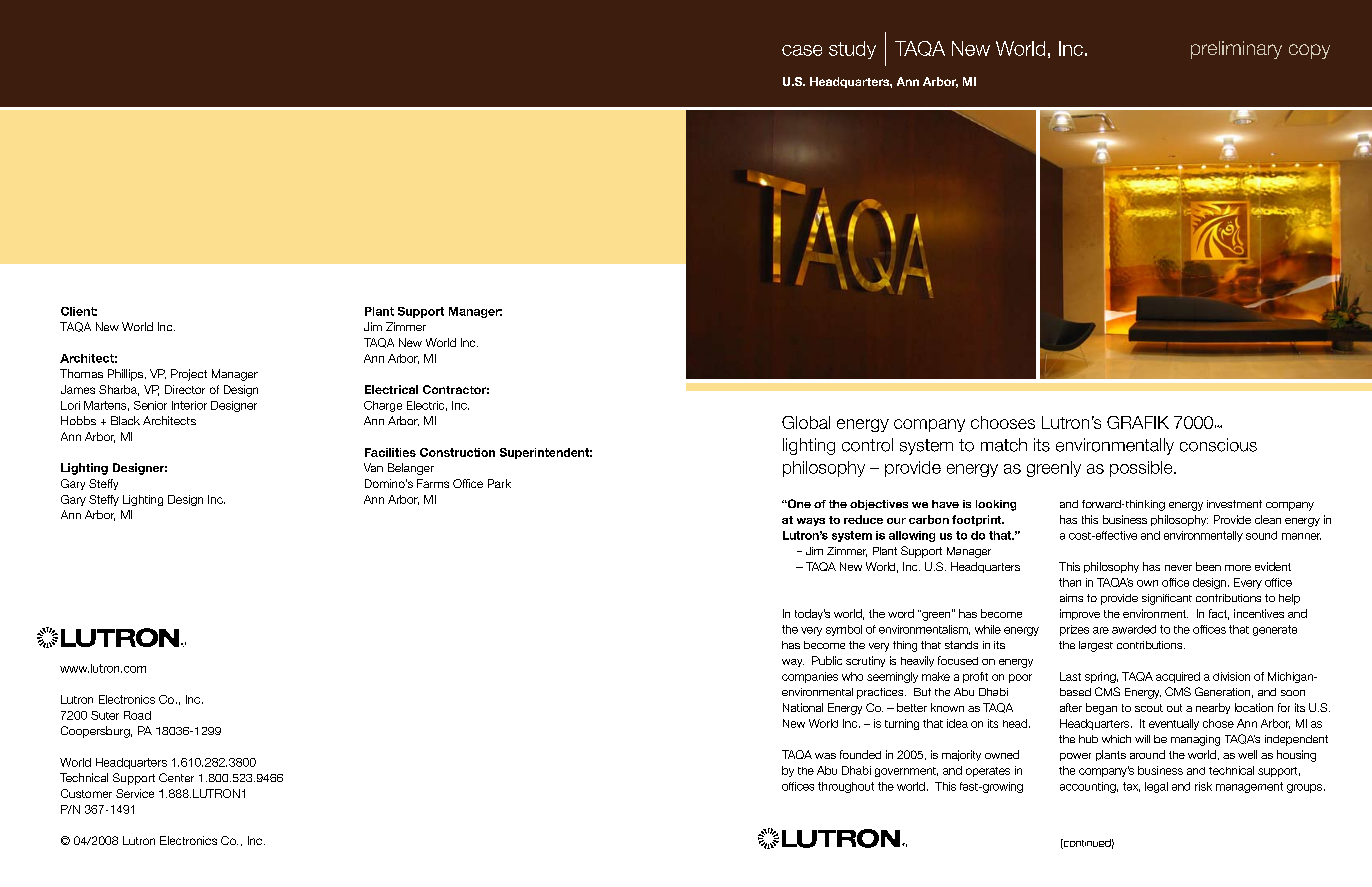 The image size is (1372, 887). Describe the element at coordinates (189, 405) in the document. I see `Interior` at that location.
